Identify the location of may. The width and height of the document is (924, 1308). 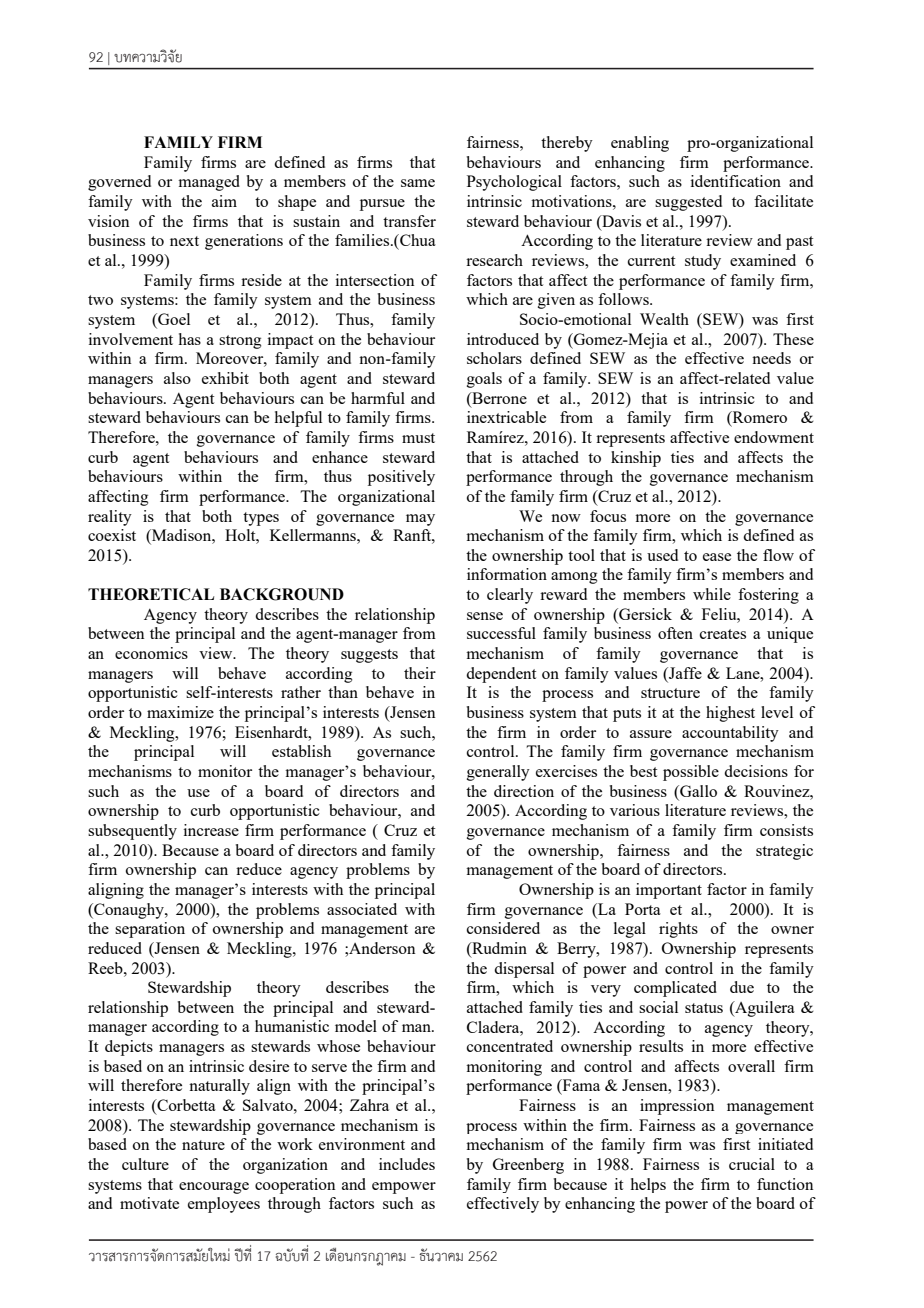
(420, 520).
